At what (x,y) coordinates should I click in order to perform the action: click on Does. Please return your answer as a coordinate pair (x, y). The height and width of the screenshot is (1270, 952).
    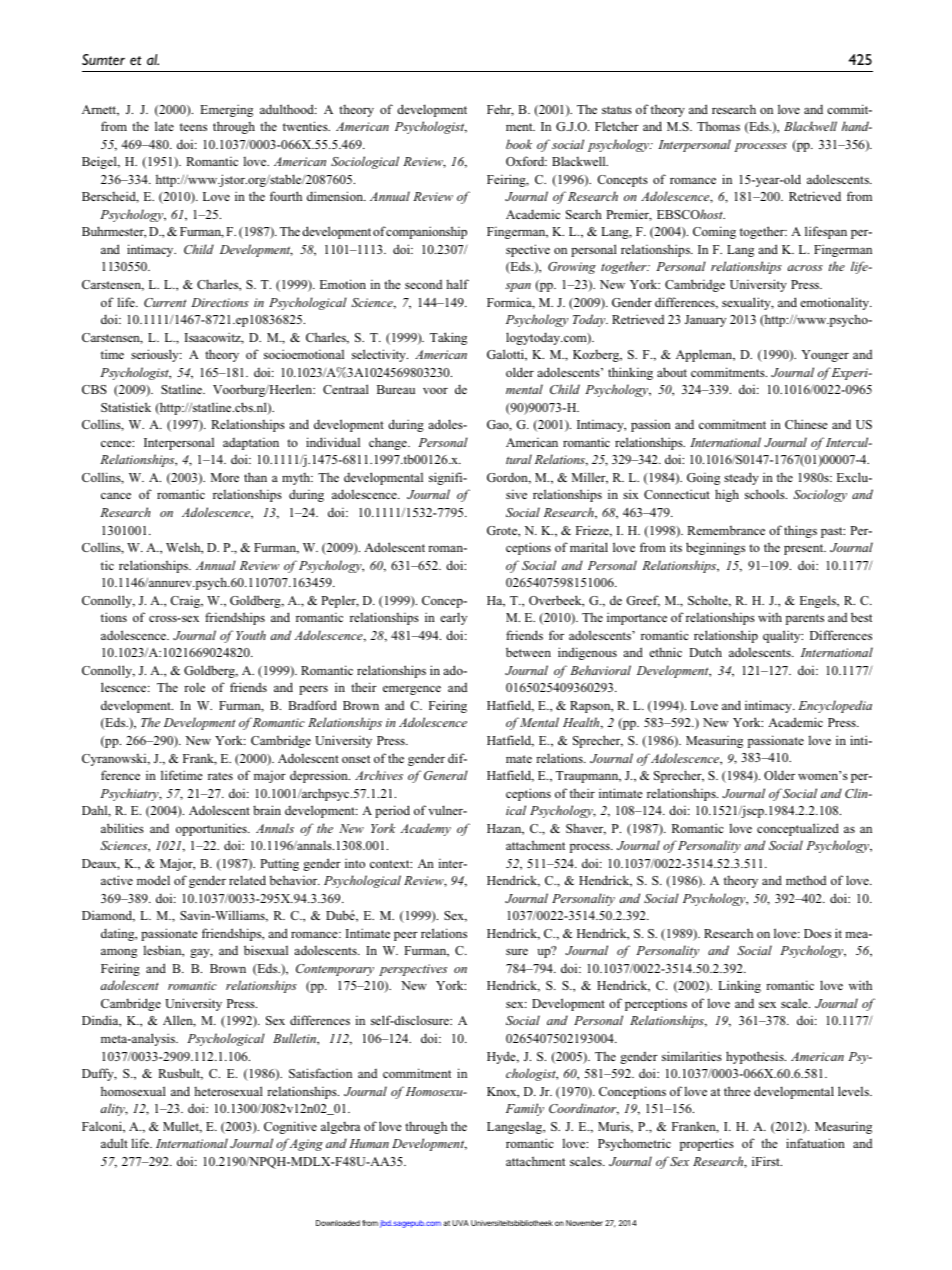
    Looking at the image, I should click on (817, 933).
